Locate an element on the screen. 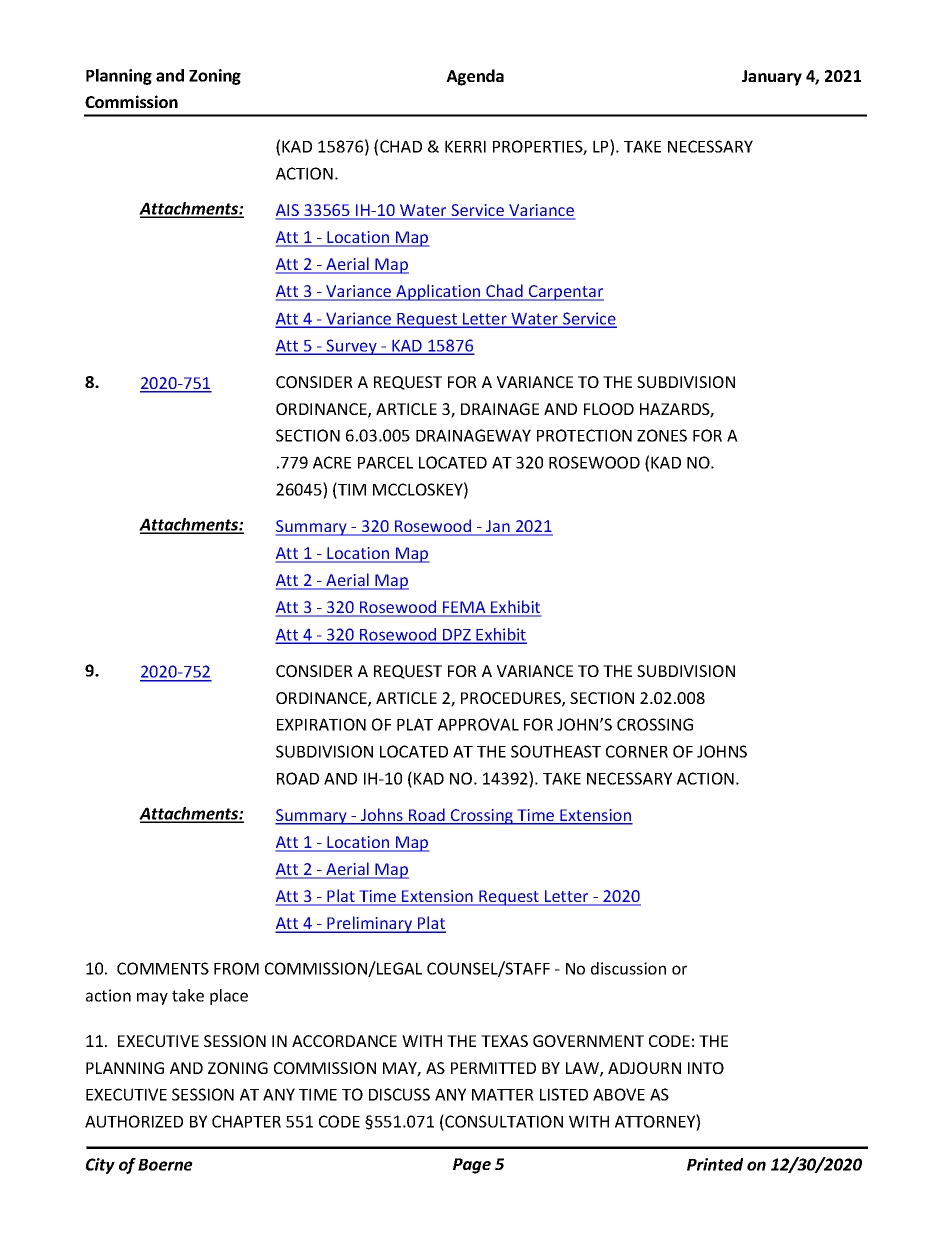  EXPIRATION is located at coordinates (321, 724).
